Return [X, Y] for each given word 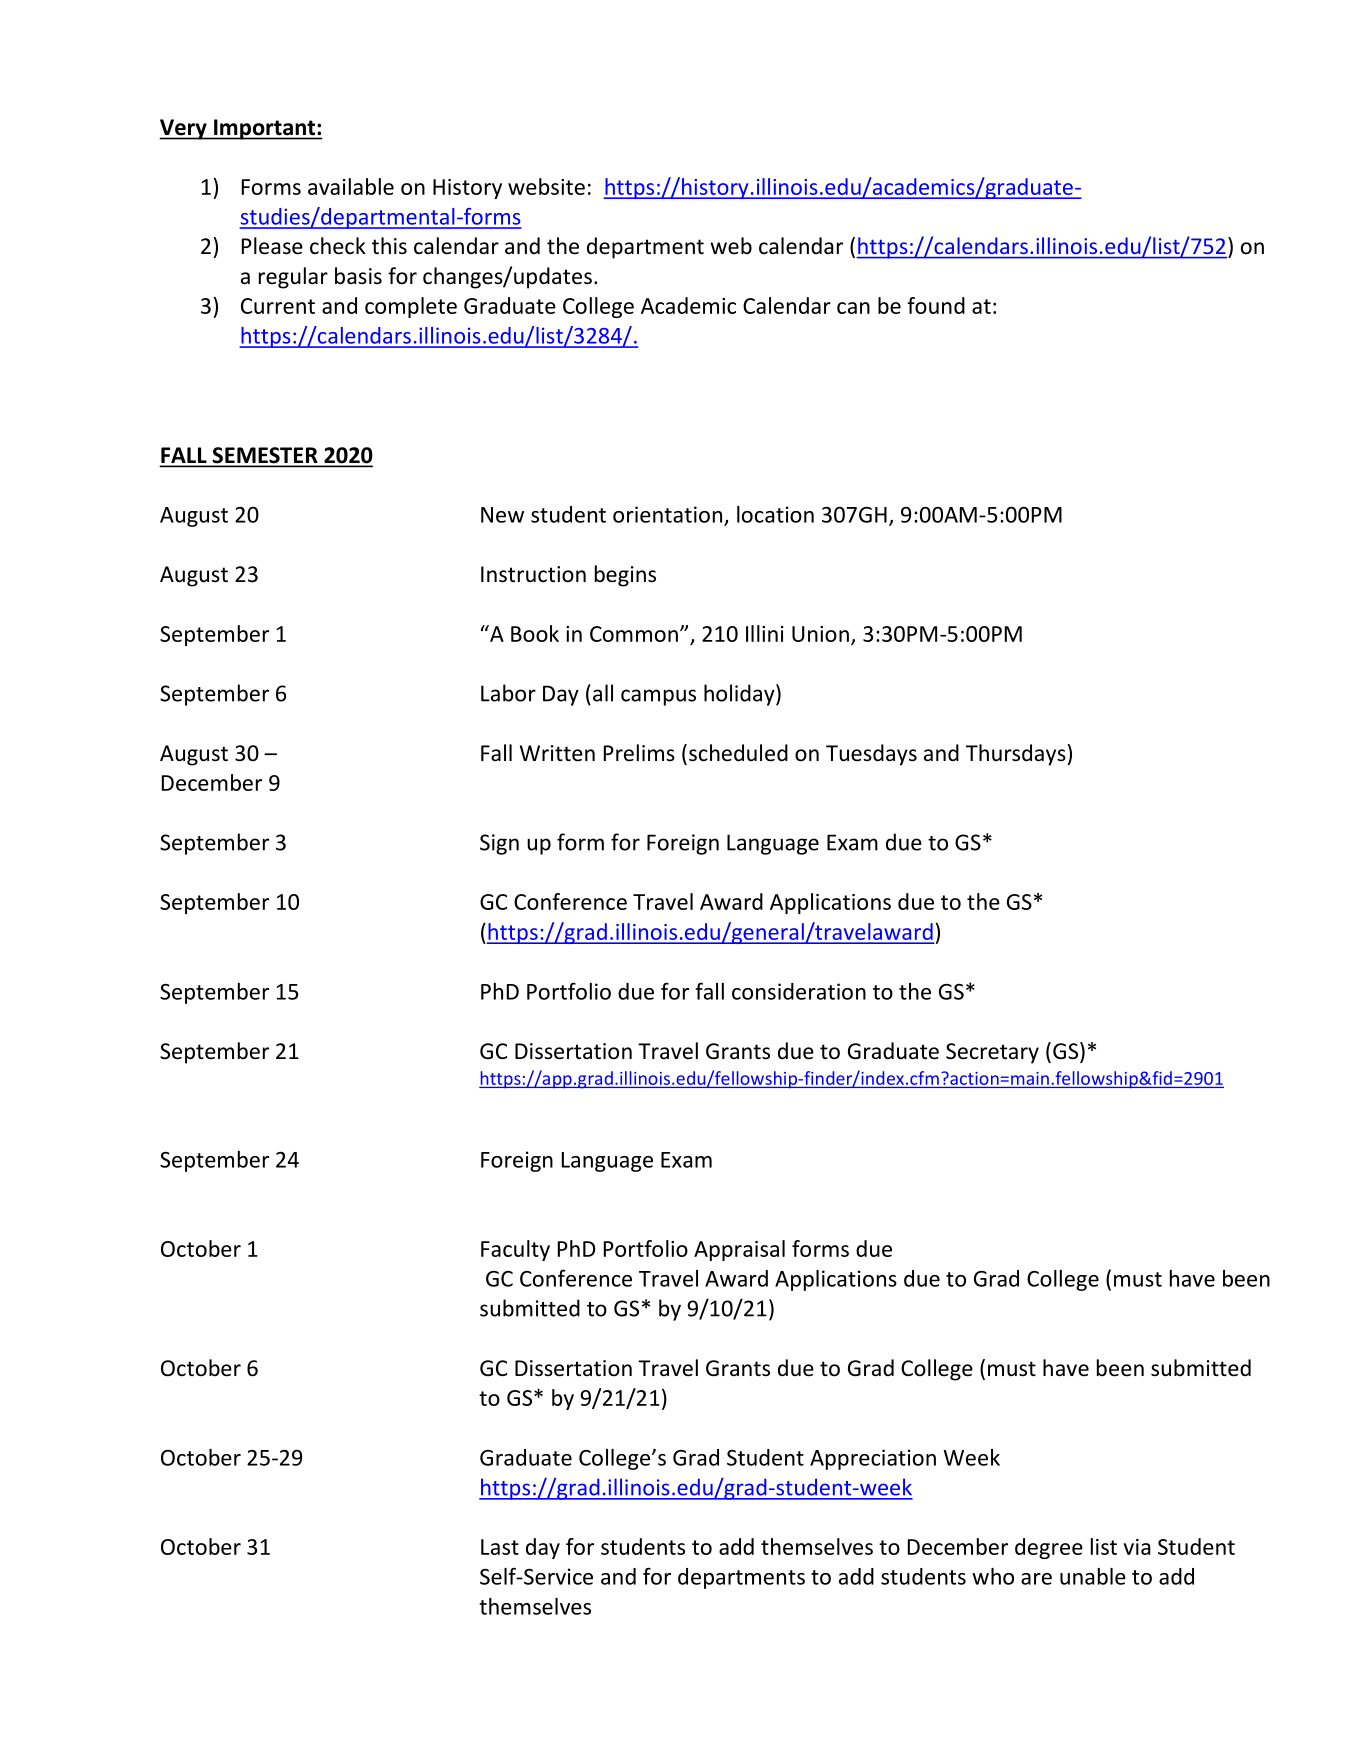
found [936, 305]
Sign [499, 844]
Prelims [639, 753]
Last [500, 1547]
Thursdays [1016, 755]
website [546, 186]
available [351, 186]
